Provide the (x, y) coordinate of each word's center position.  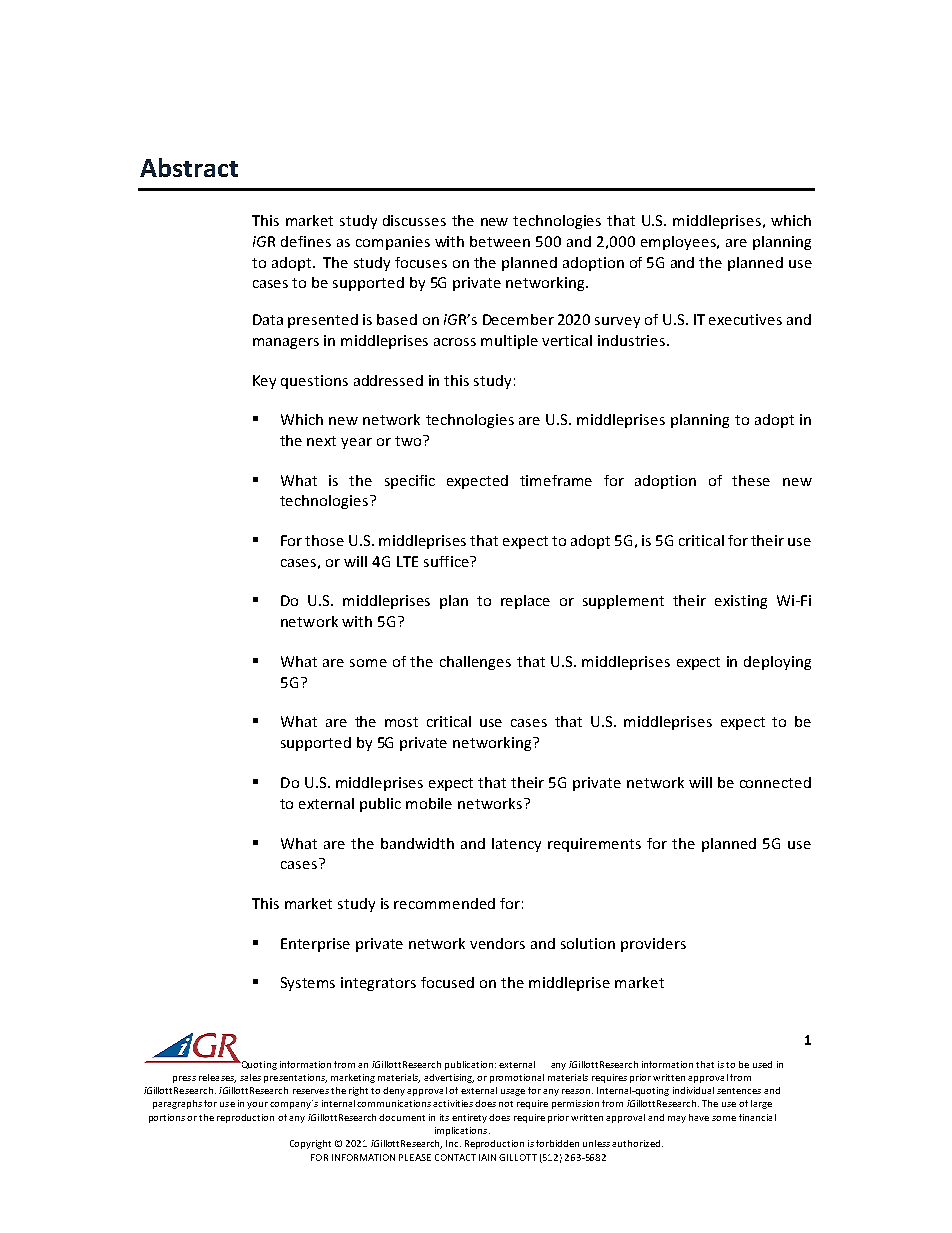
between (500, 241)
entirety (469, 1118)
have (699, 1117)
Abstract (189, 167)
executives (745, 319)
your (257, 1105)
